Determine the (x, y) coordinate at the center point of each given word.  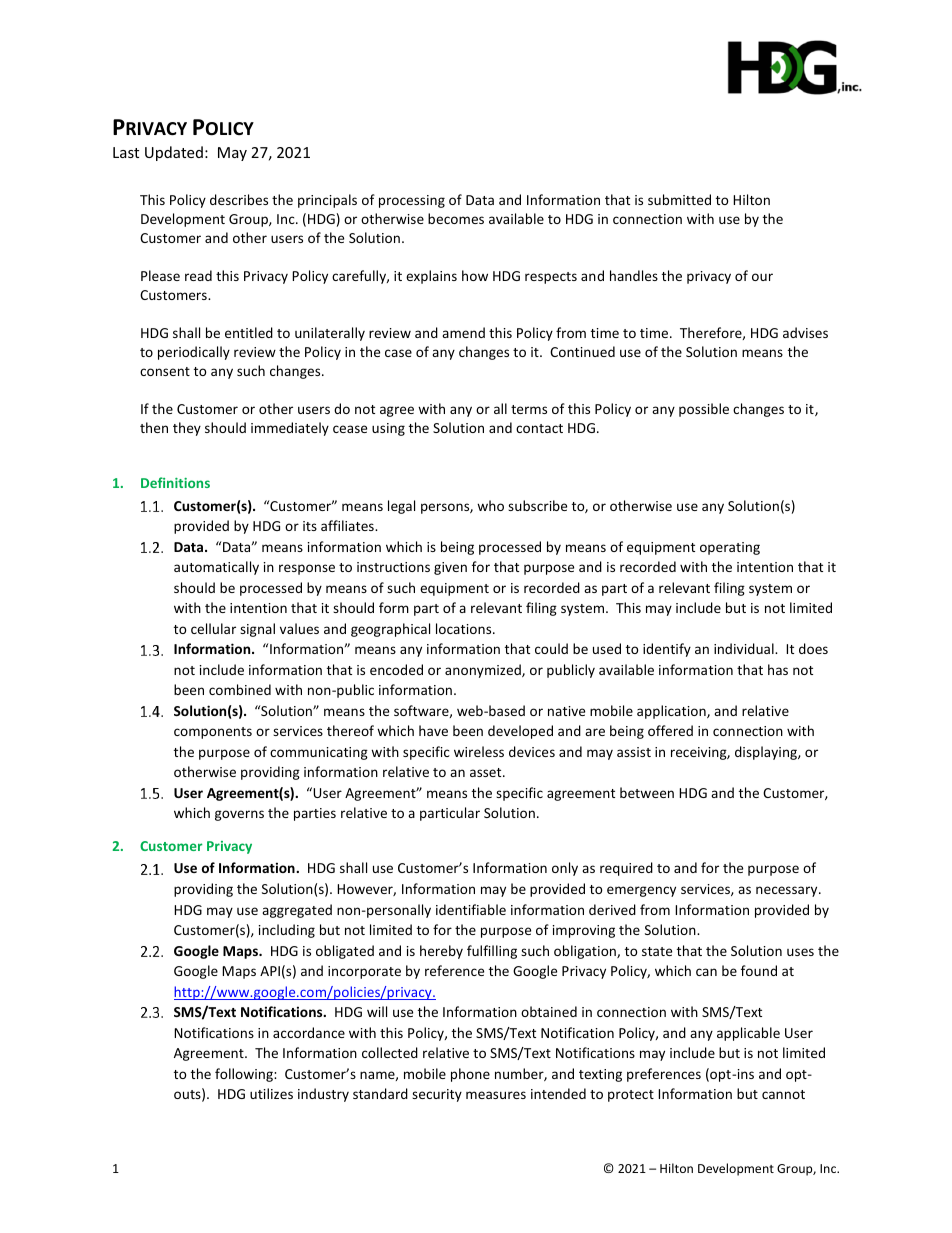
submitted (679, 199)
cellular (213, 628)
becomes (456, 218)
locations (465, 628)
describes (239, 199)
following (245, 1075)
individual (745, 648)
